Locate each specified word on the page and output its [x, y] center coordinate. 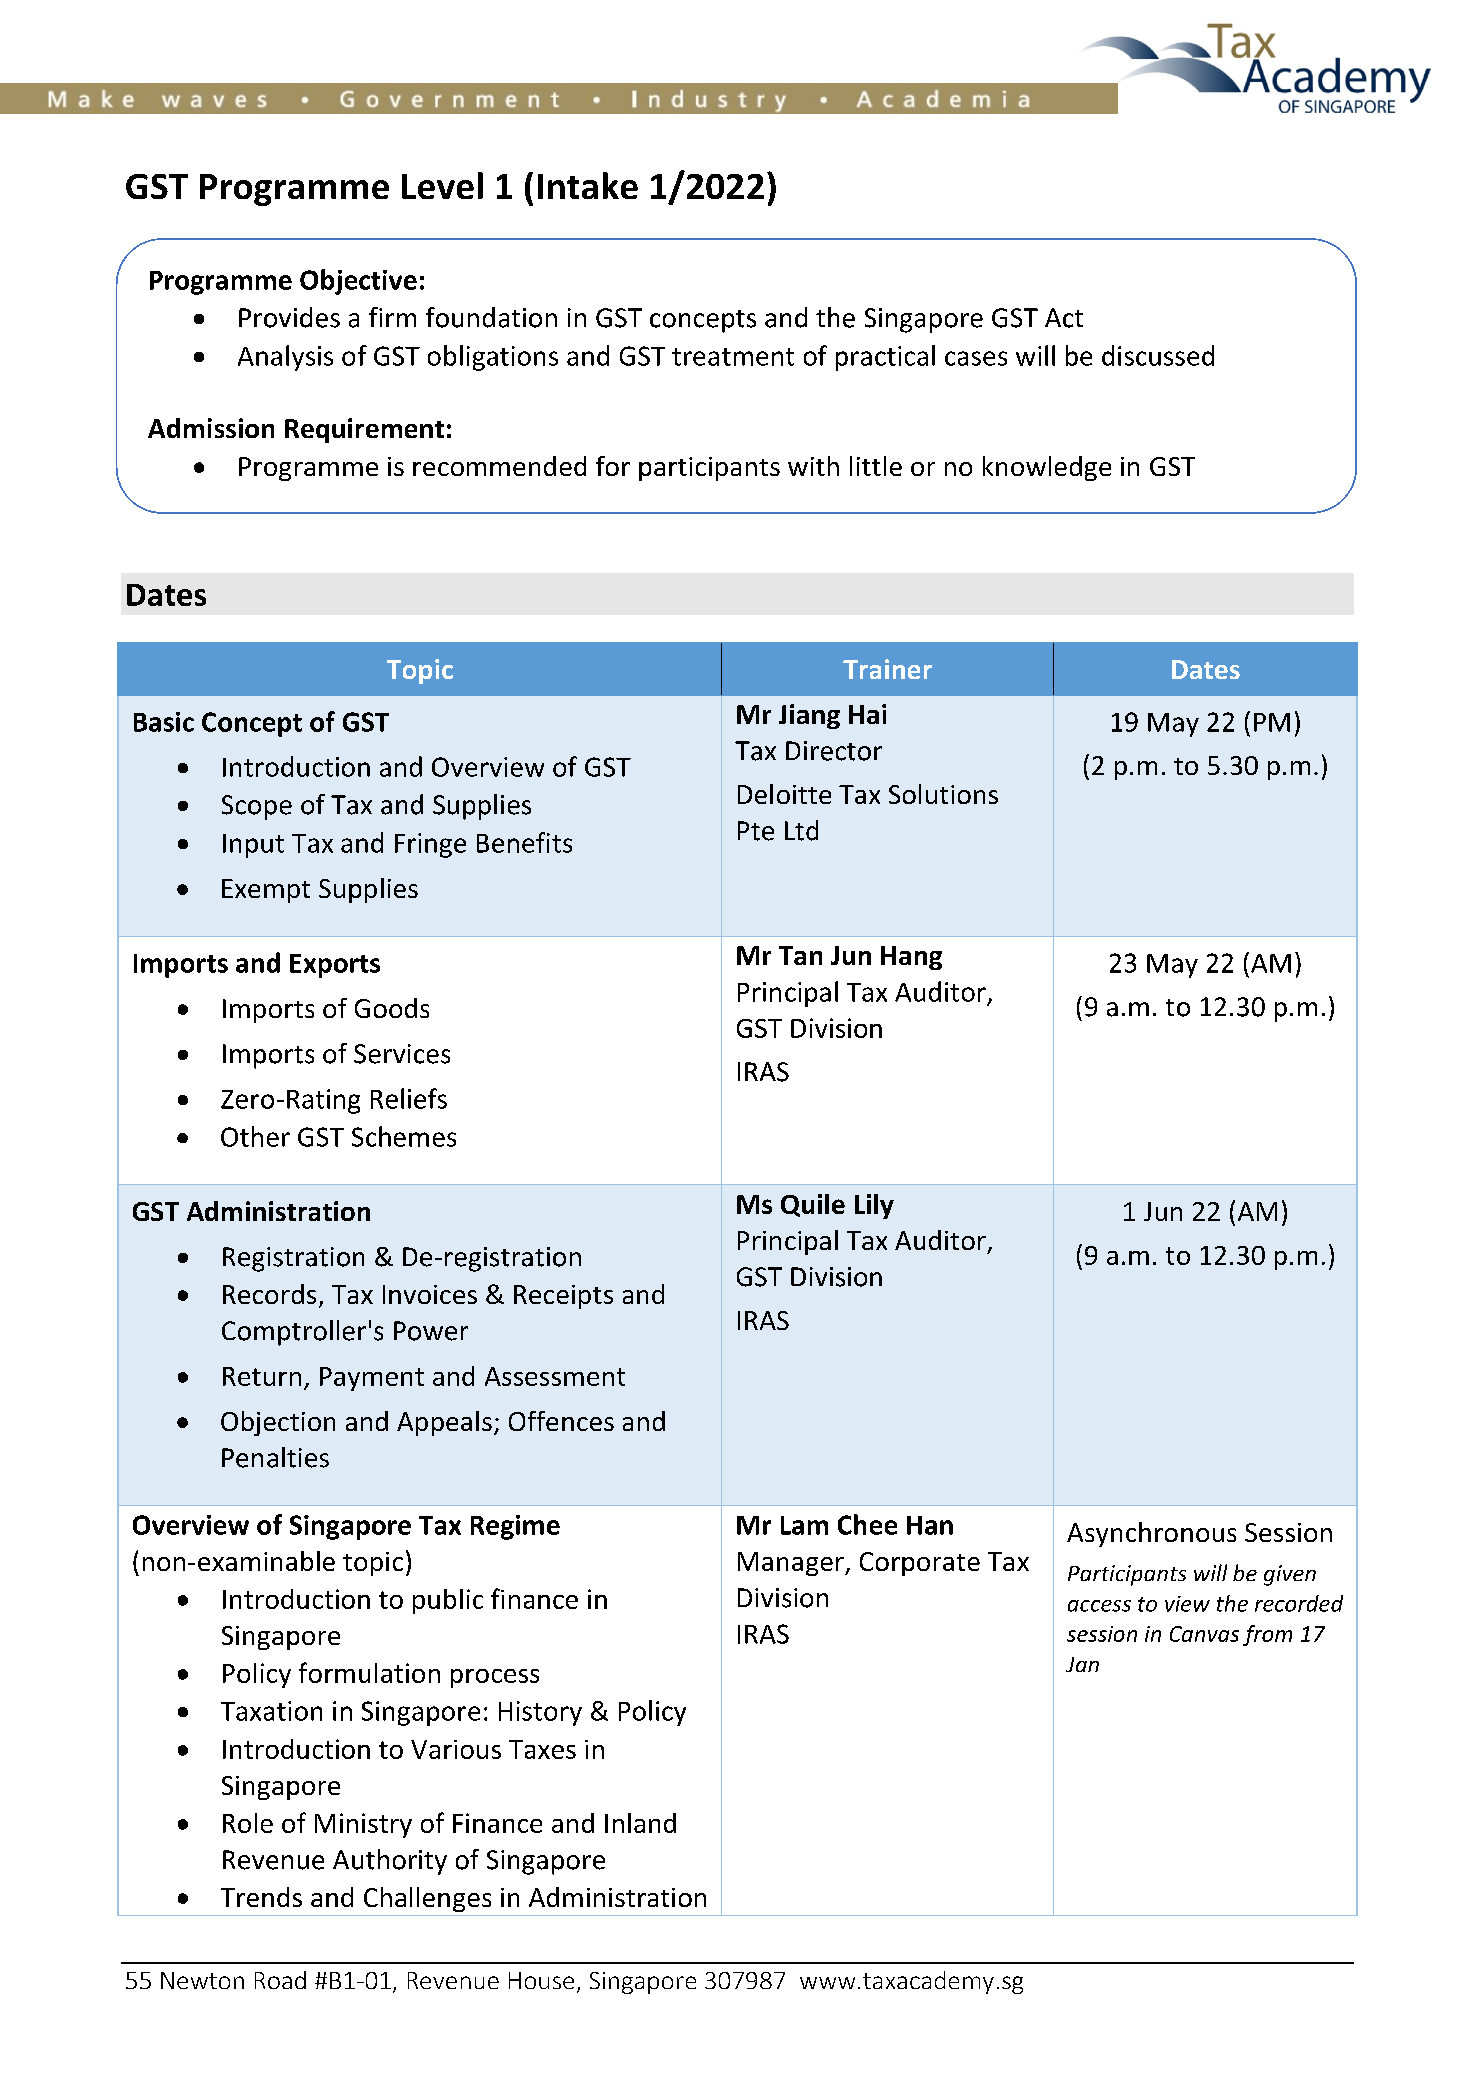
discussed [1158, 355]
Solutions [943, 794]
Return [262, 1376]
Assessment [555, 1376]
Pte [756, 831]
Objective [358, 282]
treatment [733, 357]
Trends [261, 1897]
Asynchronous [1151, 1534]
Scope [257, 807]
